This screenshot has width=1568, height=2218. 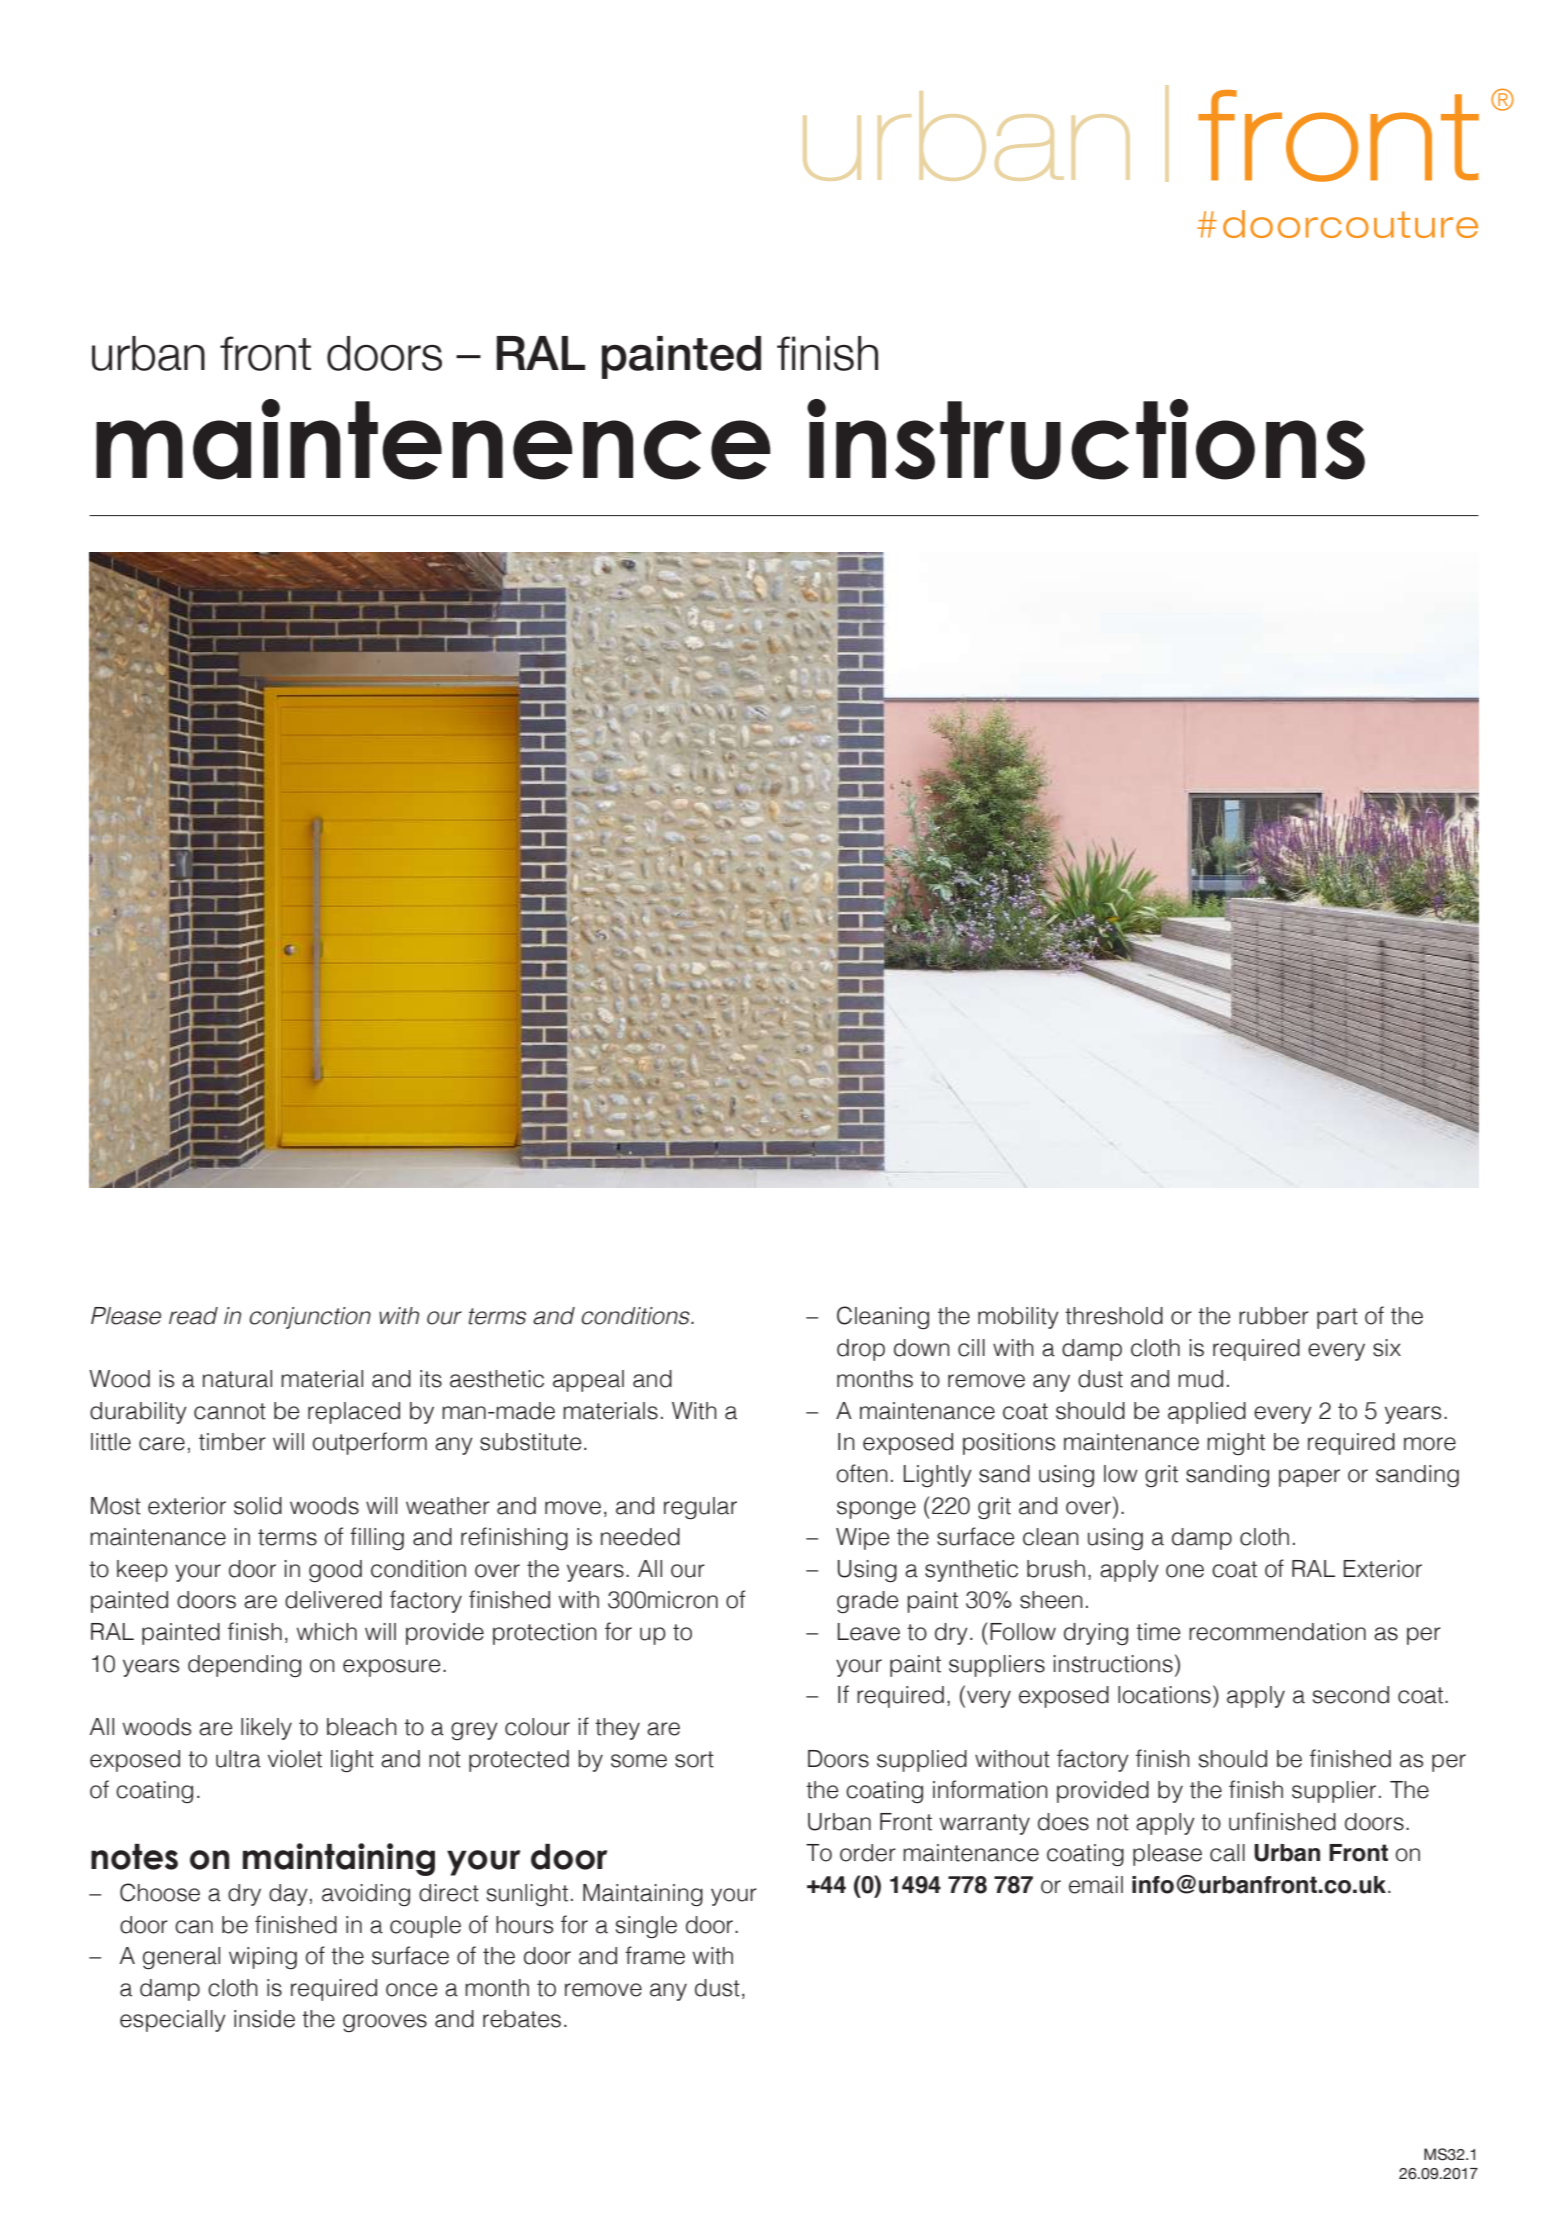 I want to click on inside, so click(x=264, y=2019).
